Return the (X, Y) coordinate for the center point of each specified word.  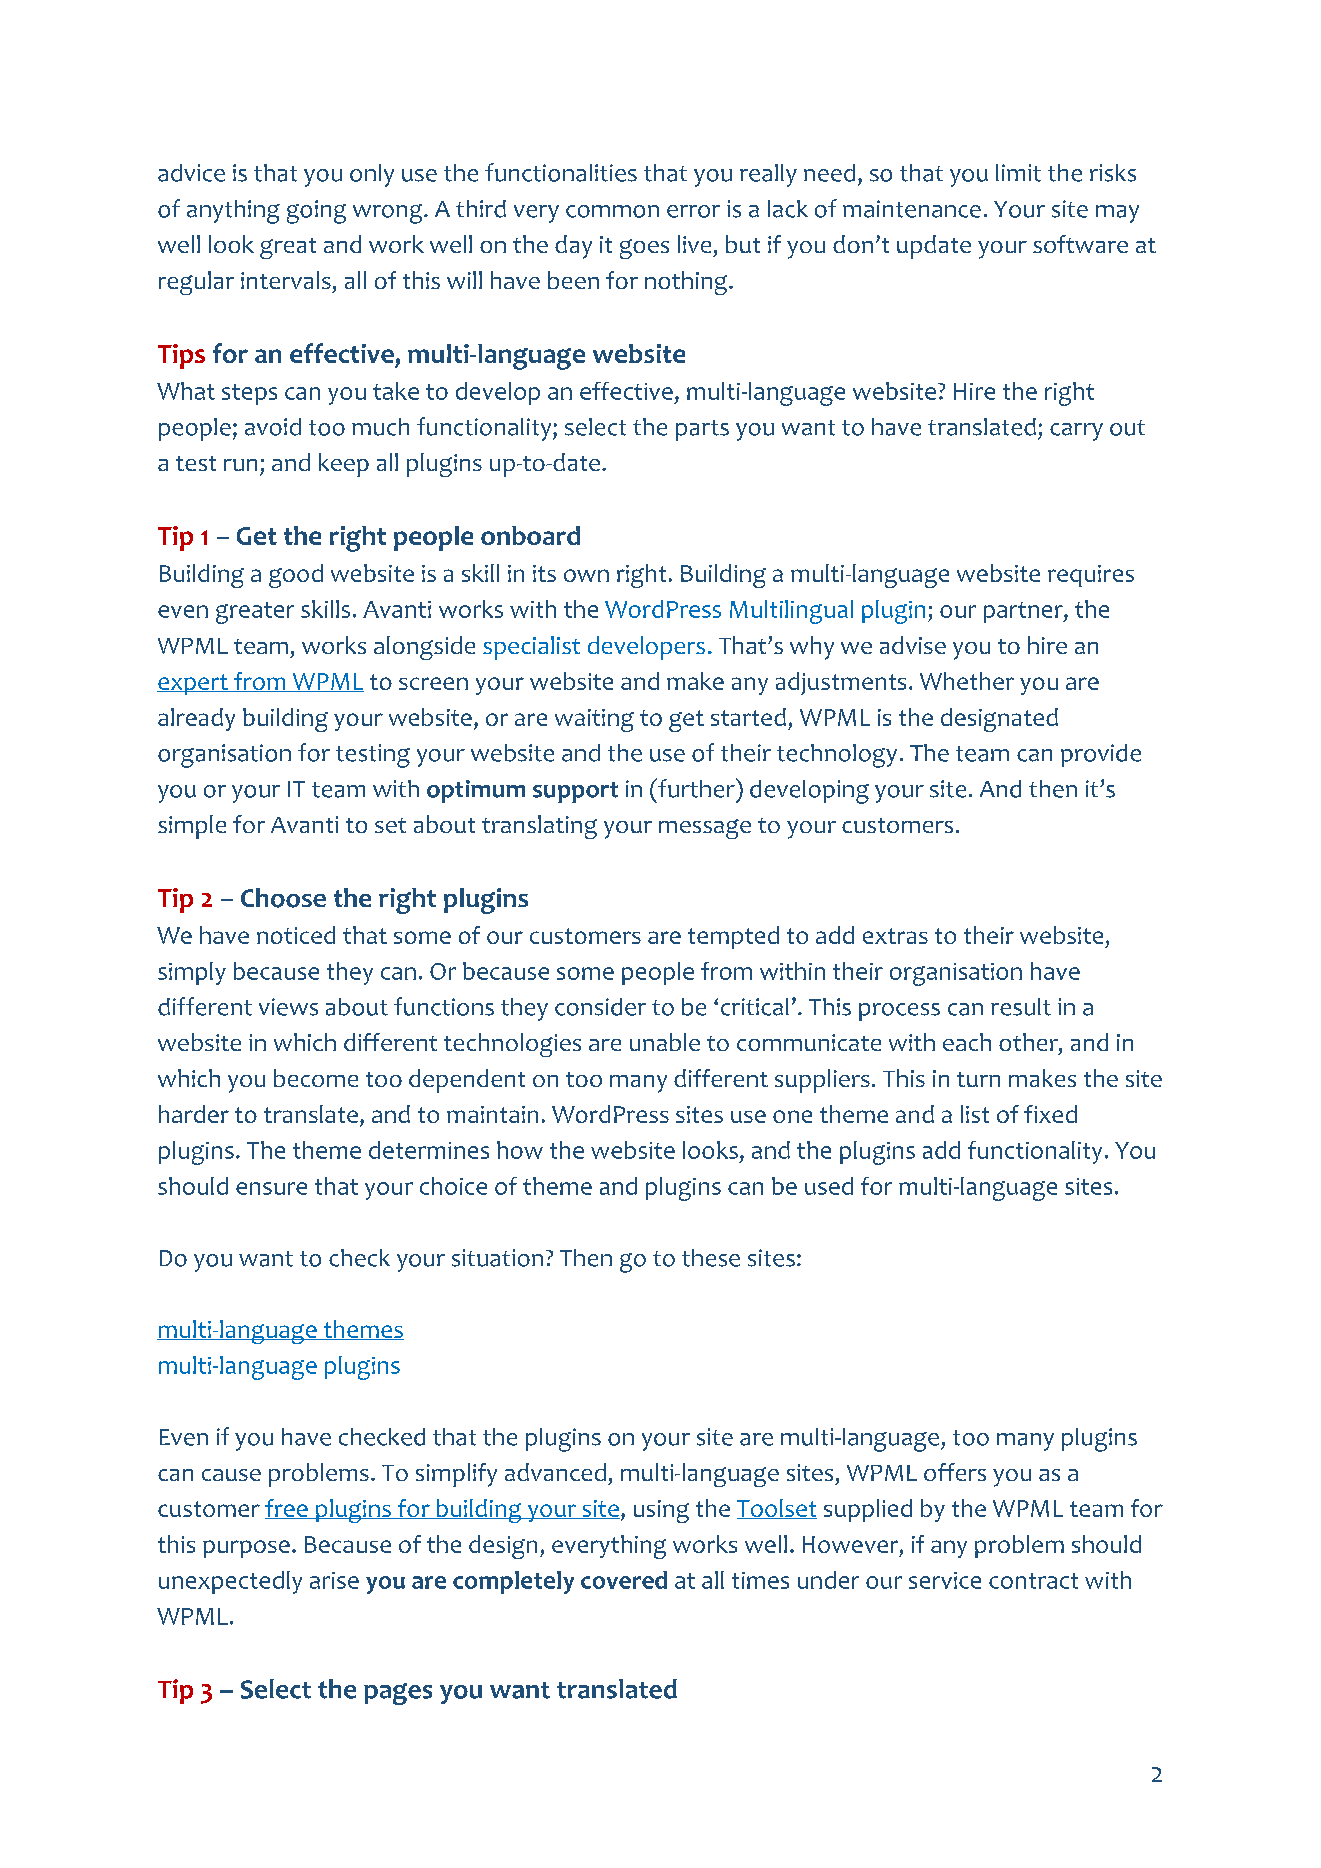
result (1021, 1007)
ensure (271, 1188)
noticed (296, 935)
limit (1018, 173)
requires (1091, 576)
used (829, 1186)
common (612, 211)
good (296, 576)
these (711, 1258)
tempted (733, 937)
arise (334, 1580)
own (586, 575)
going (316, 212)
